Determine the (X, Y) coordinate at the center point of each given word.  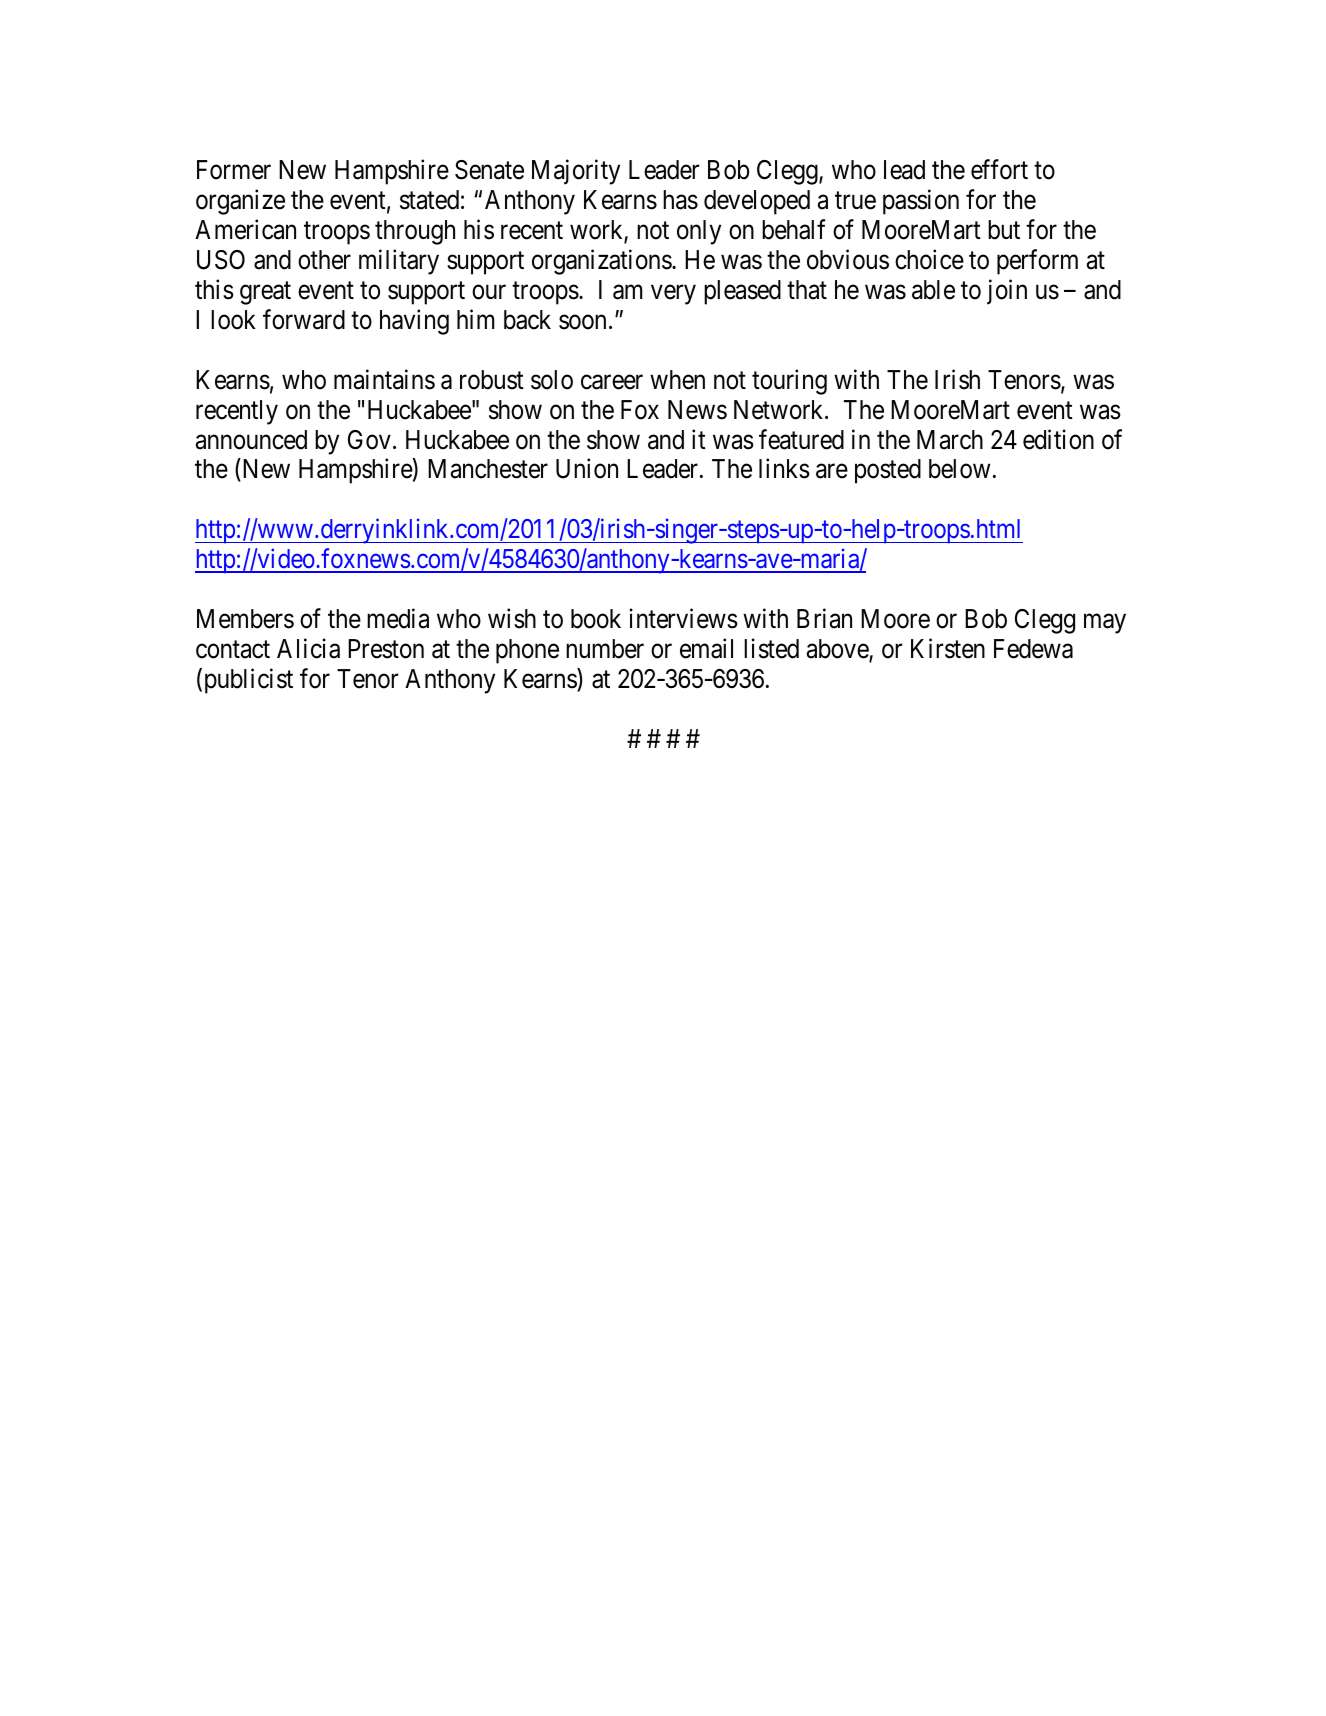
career (612, 382)
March (950, 440)
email (706, 648)
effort (999, 170)
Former (234, 170)
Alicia (308, 648)
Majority (576, 172)
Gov (369, 440)
